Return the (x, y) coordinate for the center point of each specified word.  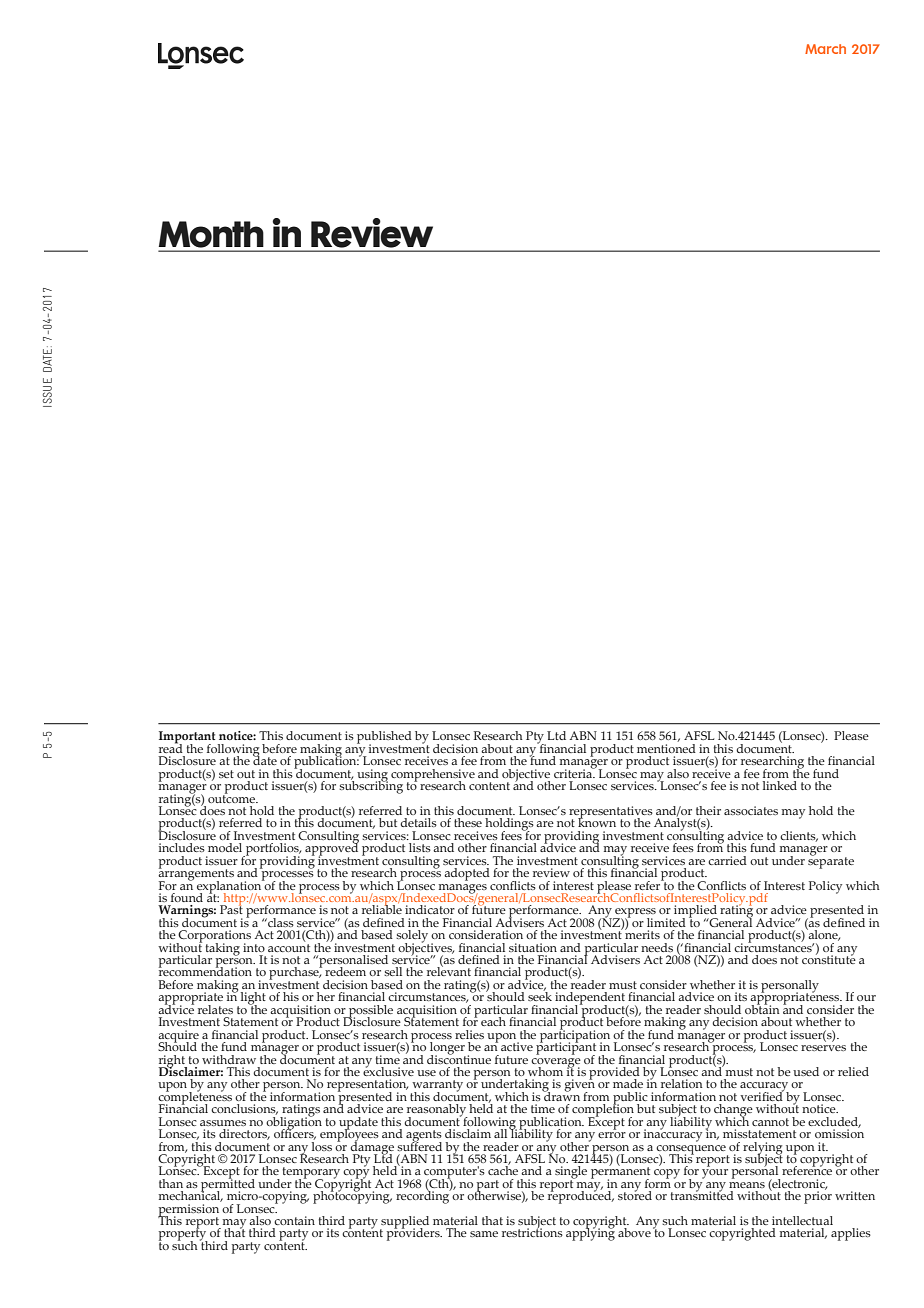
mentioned (666, 747)
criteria (574, 772)
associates (751, 810)
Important (187, 738)
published (384, 738)
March (825, 49)
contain (294, 1220)
